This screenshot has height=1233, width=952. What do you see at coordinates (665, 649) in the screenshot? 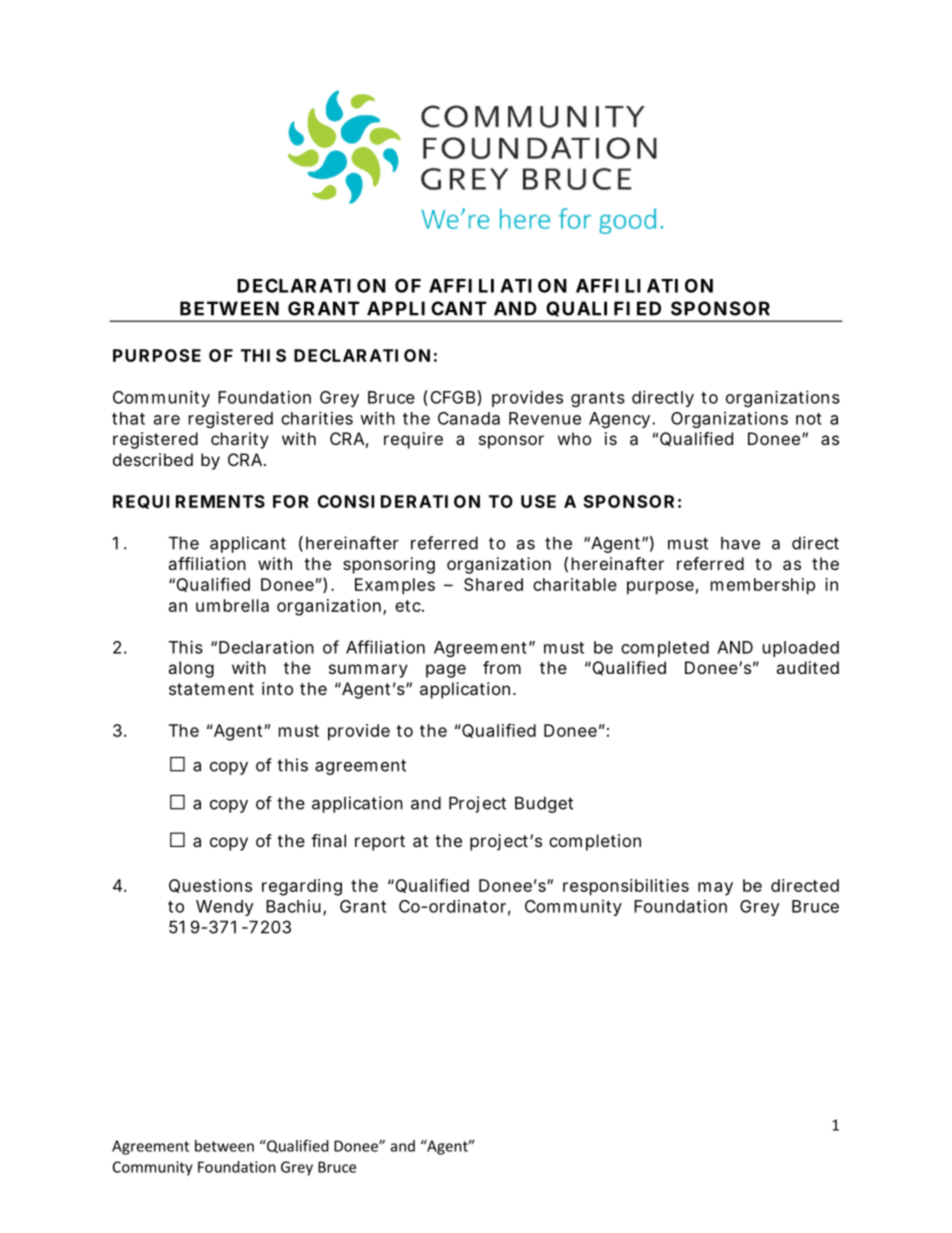
I see `completed` at bounding box center [665, 649].
